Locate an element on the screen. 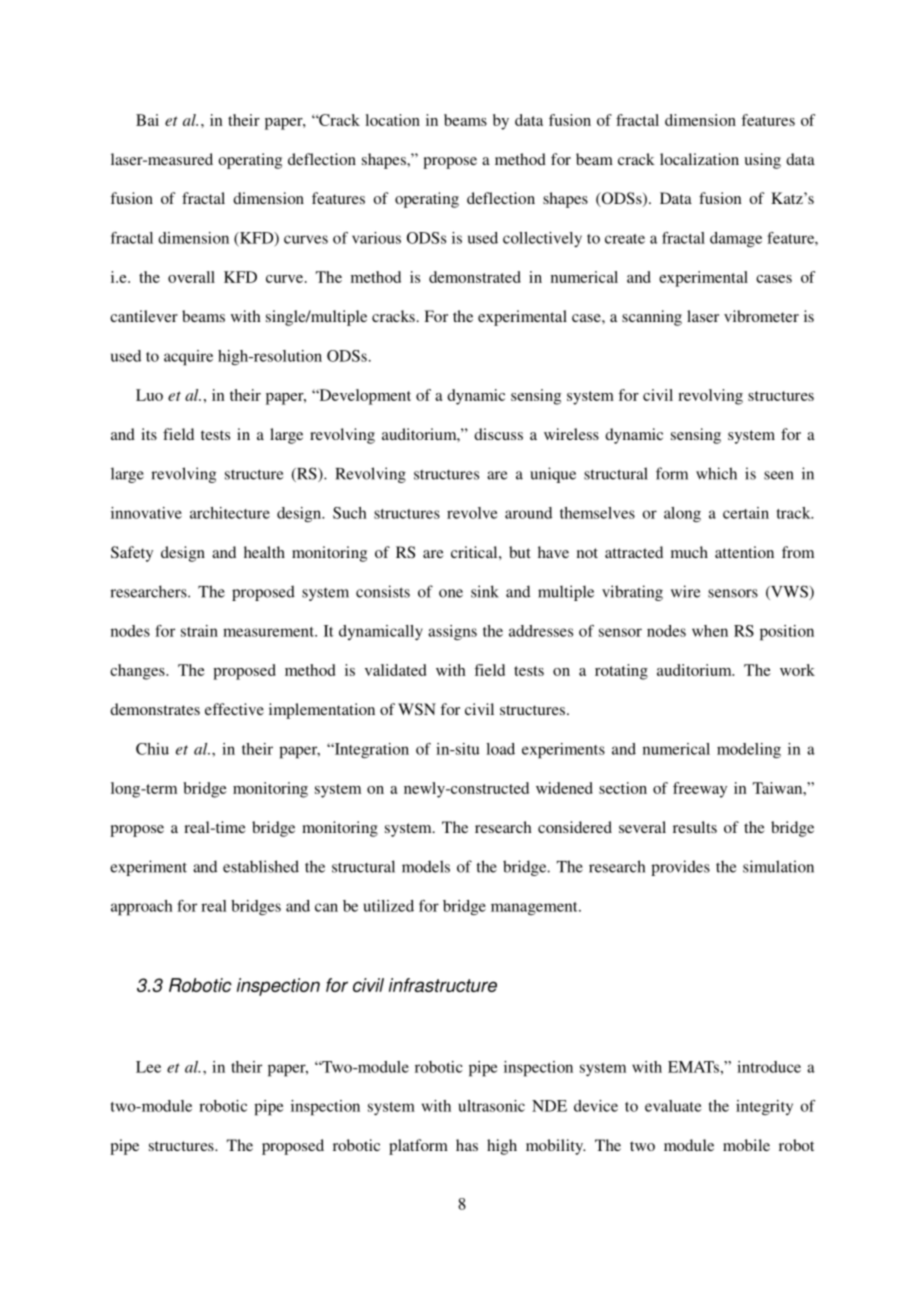 The image size is (924, 1308). Bai is located at coordinates (147, 120).
